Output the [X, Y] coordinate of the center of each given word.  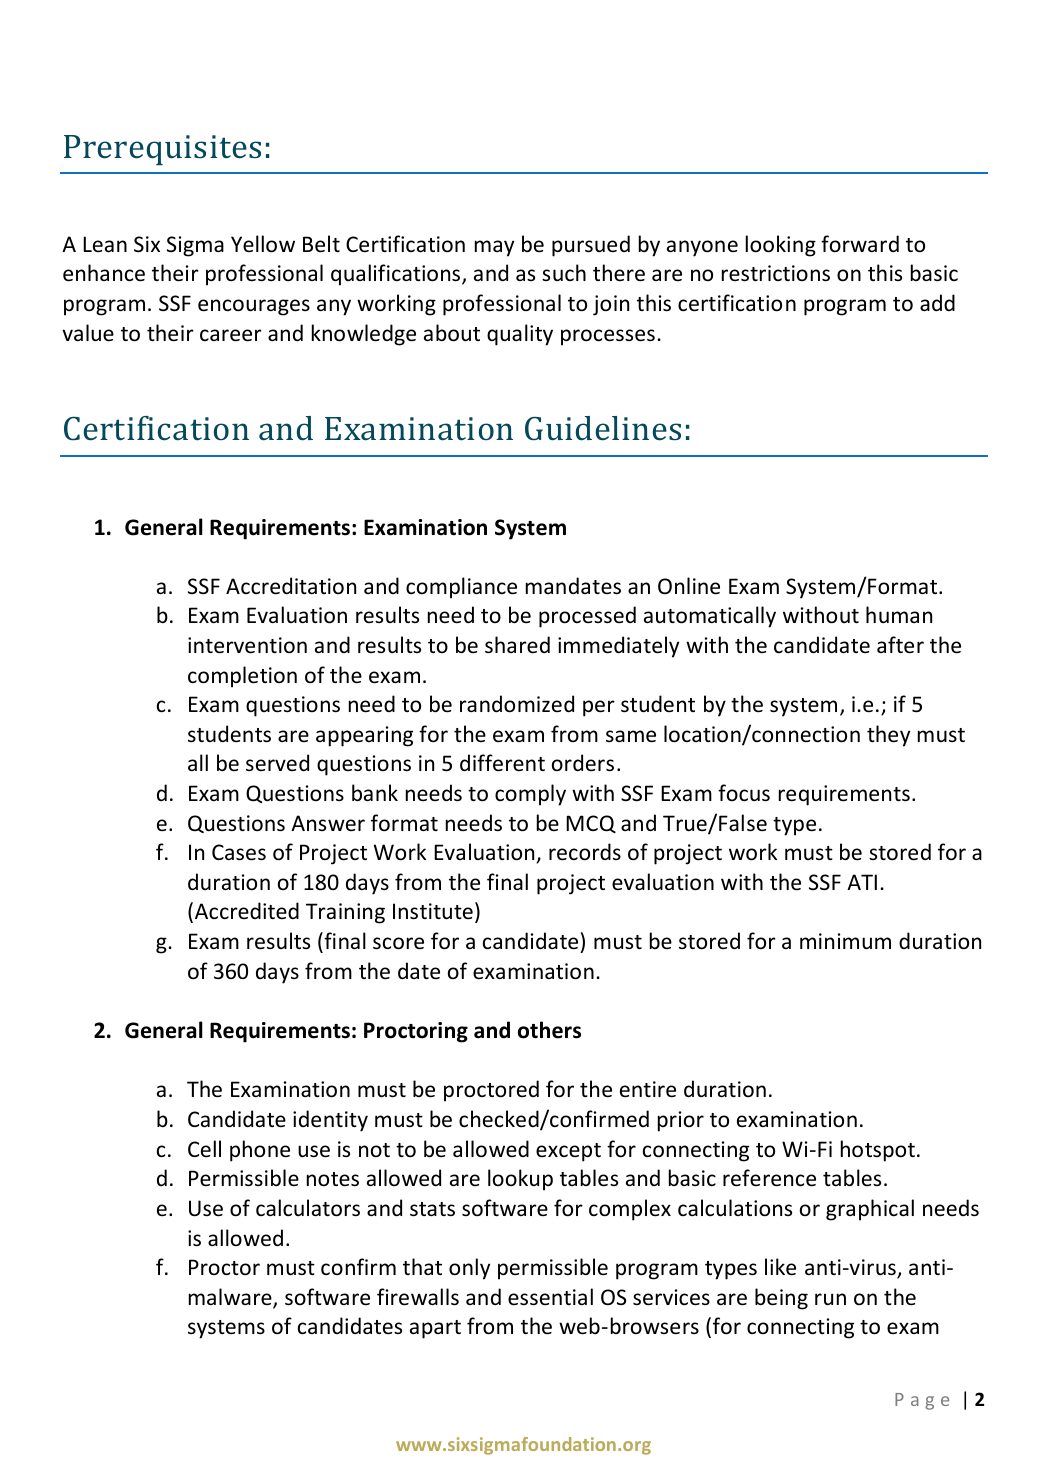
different [502, 763]
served [277, 762]
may [494, 248]
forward [860, 243]
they [888, 736]
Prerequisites [162, 150]
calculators [308, 1208]
